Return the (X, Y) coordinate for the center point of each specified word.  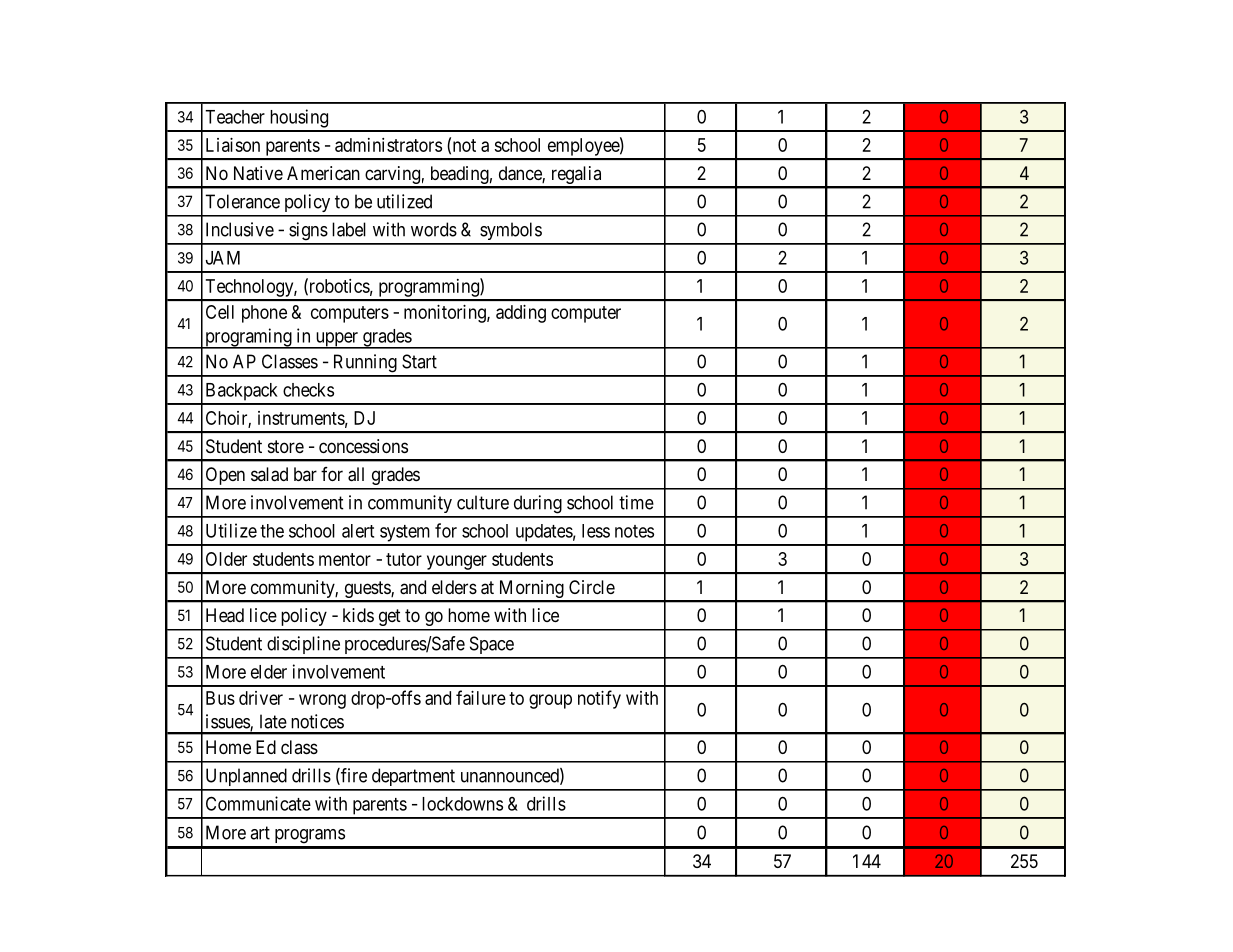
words (434, 229)
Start (419, 361)
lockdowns (462, 804)
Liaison (233, 145)
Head (225, 615)
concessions (363, 446)
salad (269, 474)
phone (264, 314)
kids (358, 615)
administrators (388, 145)
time (636, 502)
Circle (592, 587)
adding (521, 314)
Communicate (258, 803)
